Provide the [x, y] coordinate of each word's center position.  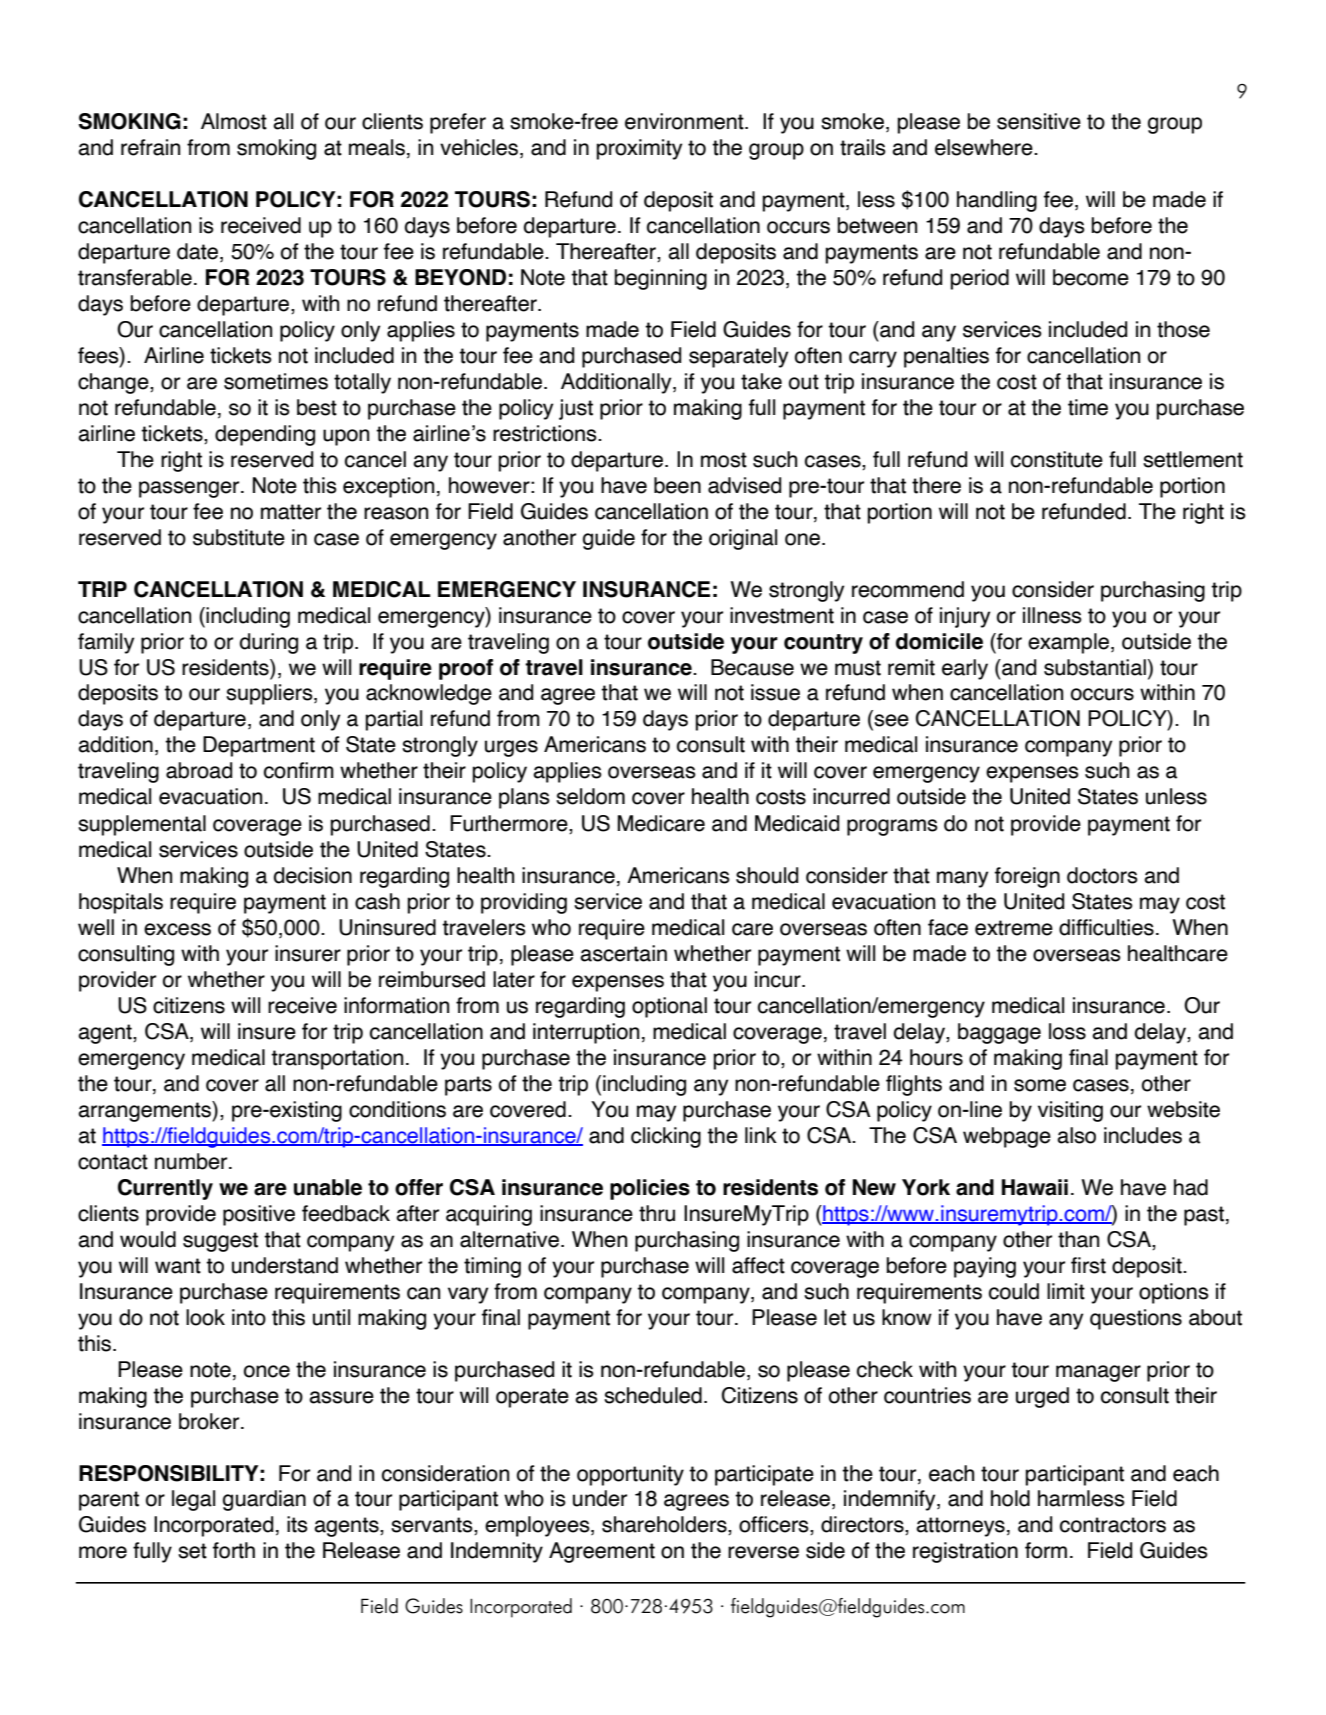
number [192, 1161]
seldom [590, 796]
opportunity [630, 1475]
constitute [1057, 459]
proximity [639, 149]
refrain [150, 147]
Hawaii [1035, 1187]
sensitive [1039, 121]
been [677, 485]
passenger [190, 489]
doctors [1102, 875]
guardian [264, 1500]
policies [650, 1189]
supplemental [142, 825]
